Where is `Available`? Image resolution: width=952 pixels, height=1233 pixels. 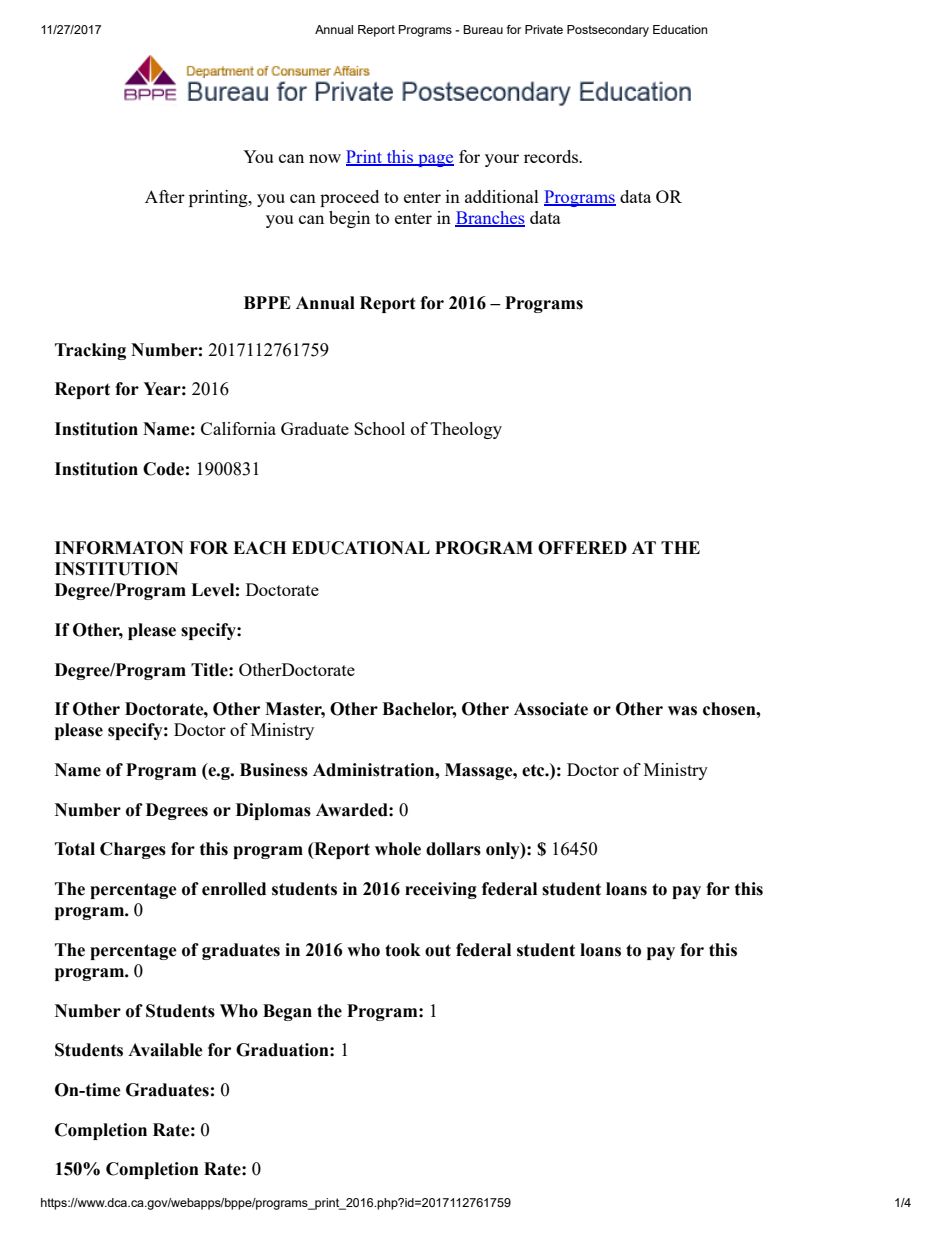
Available is located at coordinates (165, 1050).
